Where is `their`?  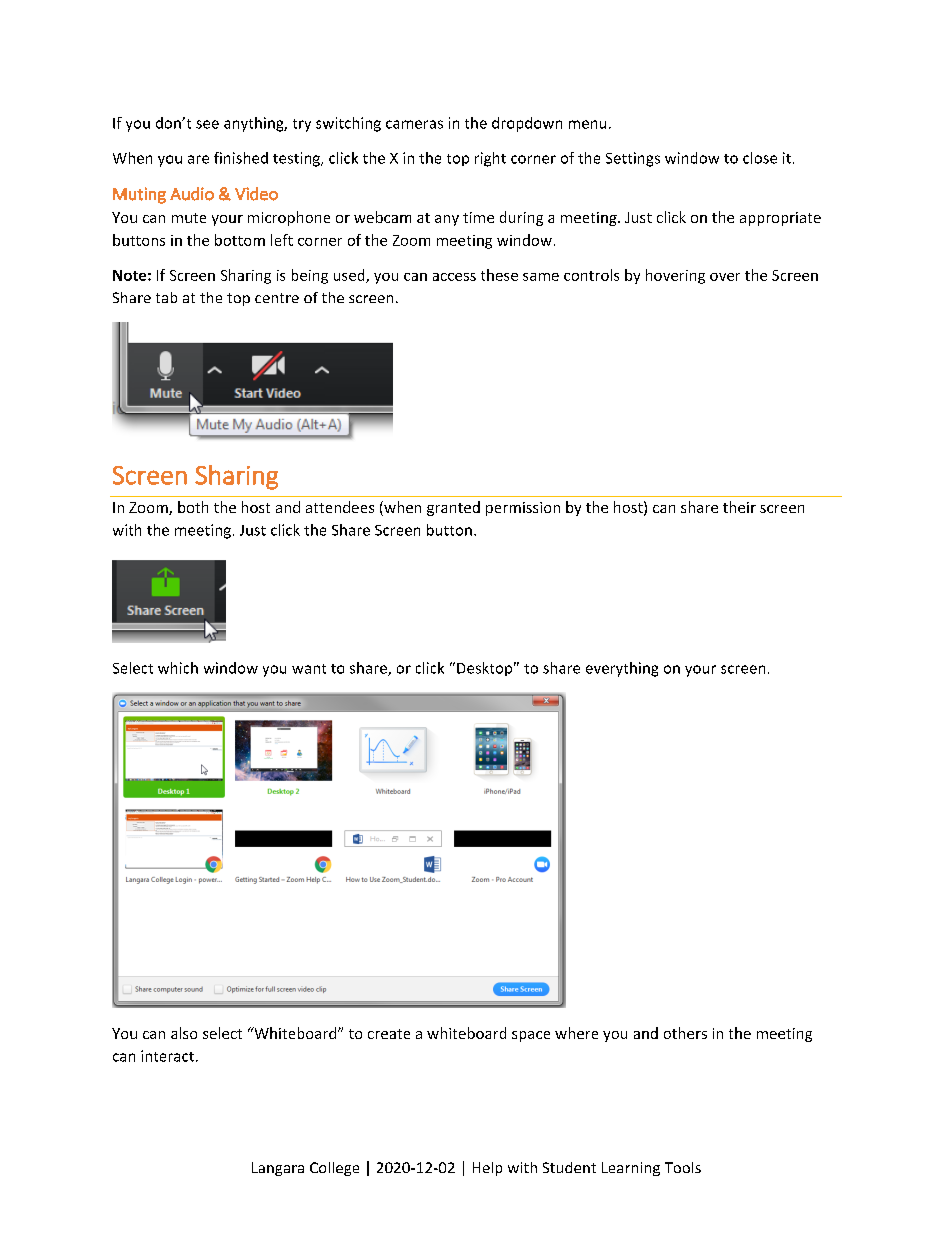
their is located at coordinates (739, 507).
